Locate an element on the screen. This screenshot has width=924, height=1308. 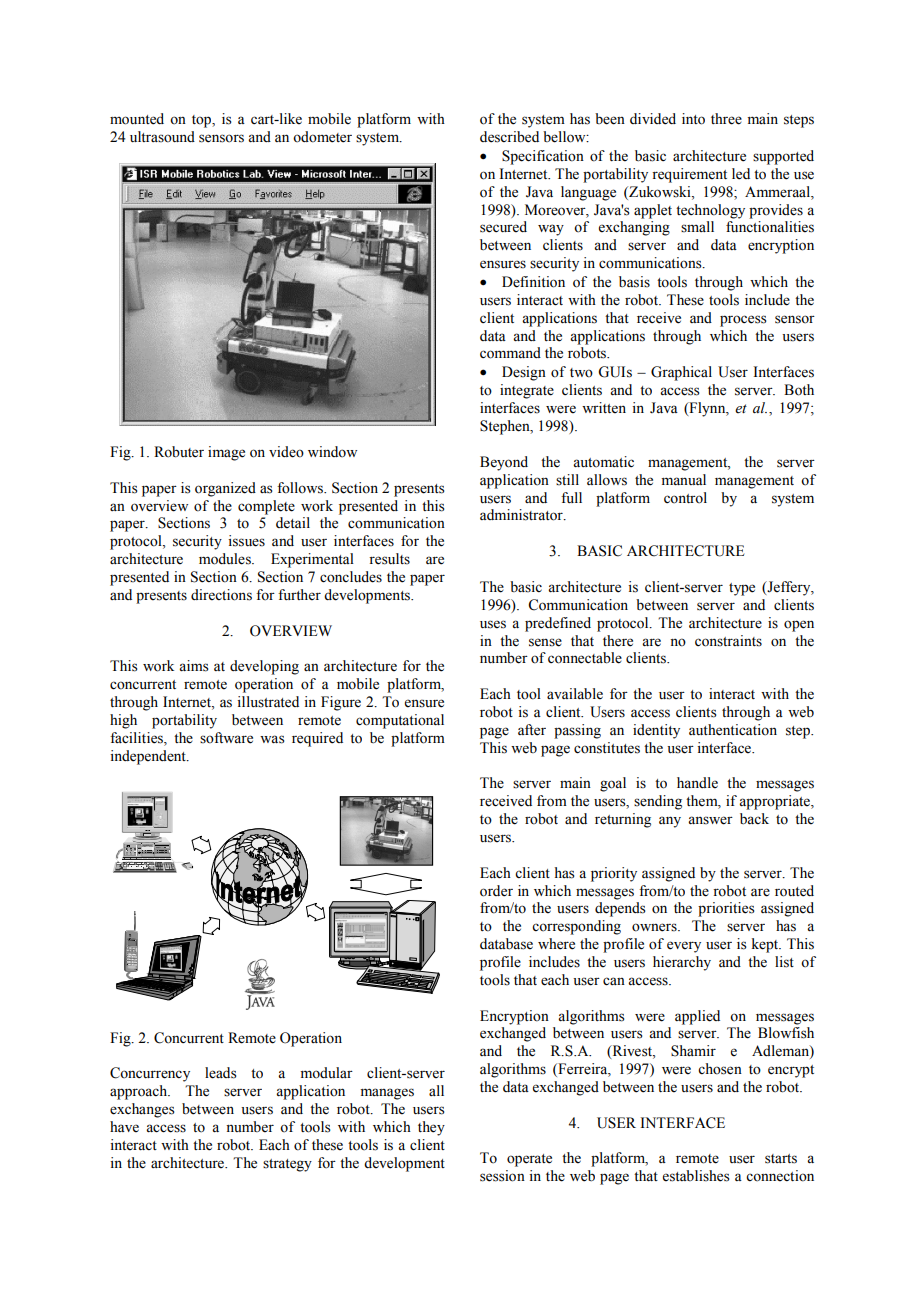
manual is located at coordinates (684, 479).
